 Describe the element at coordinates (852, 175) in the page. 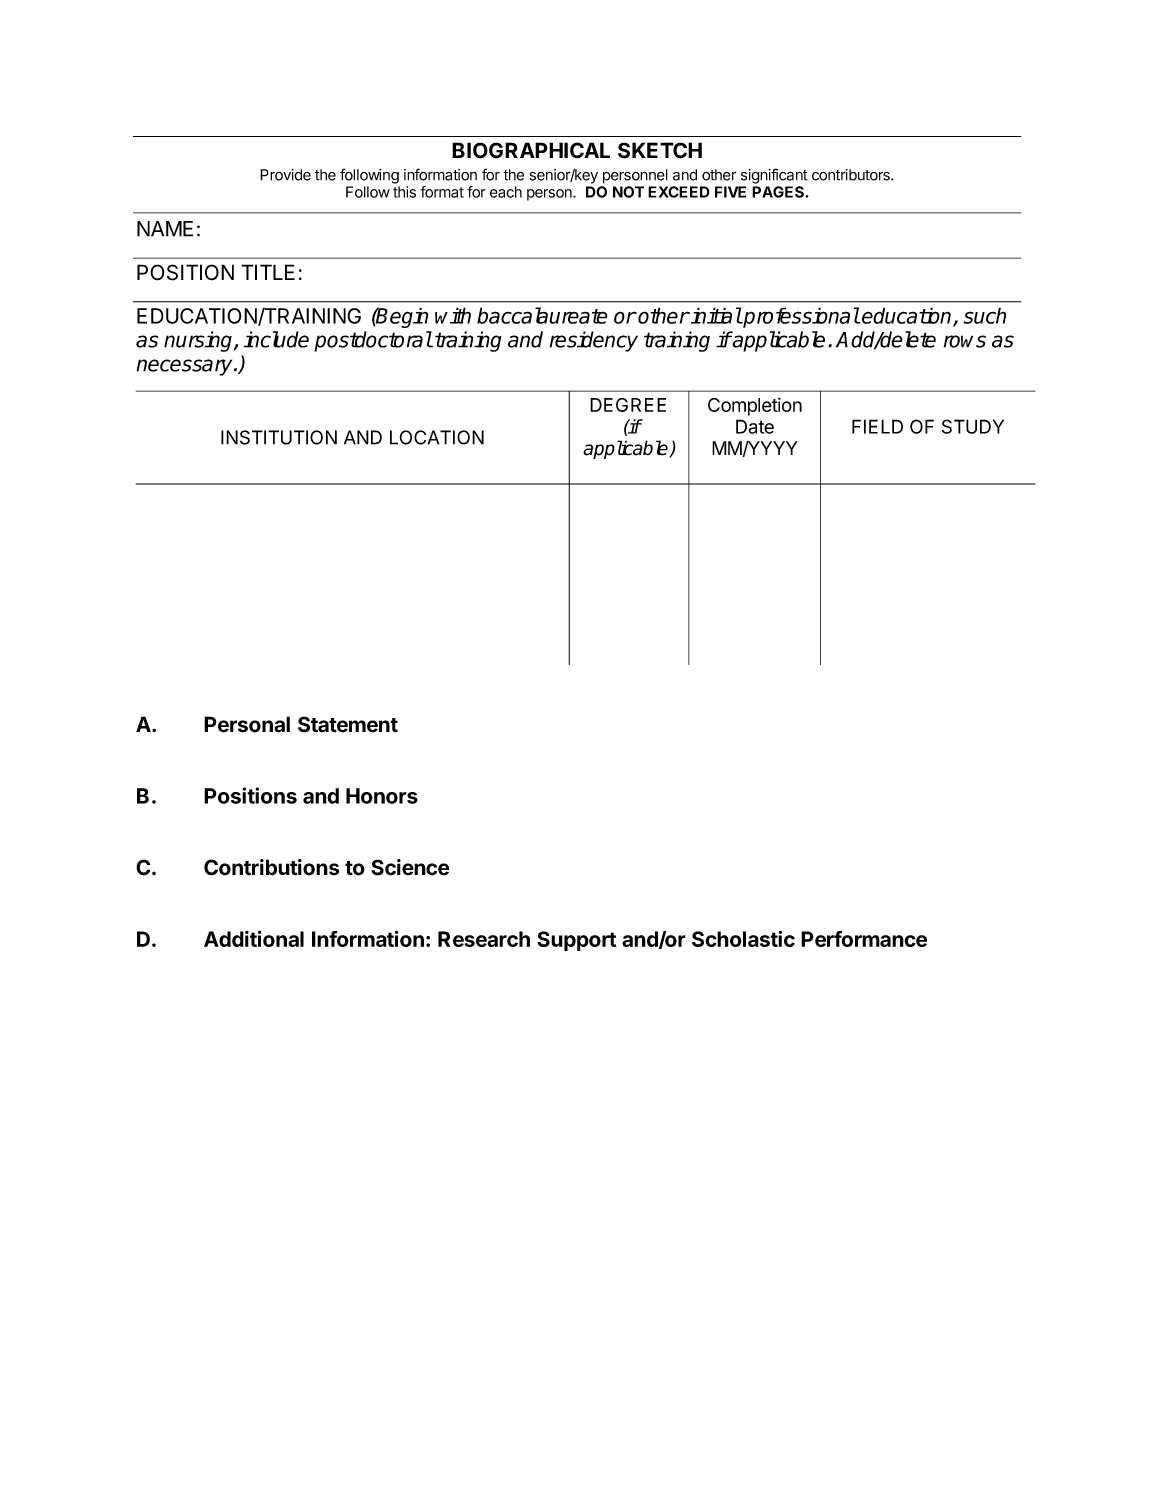

I see `contributors` at that location.
